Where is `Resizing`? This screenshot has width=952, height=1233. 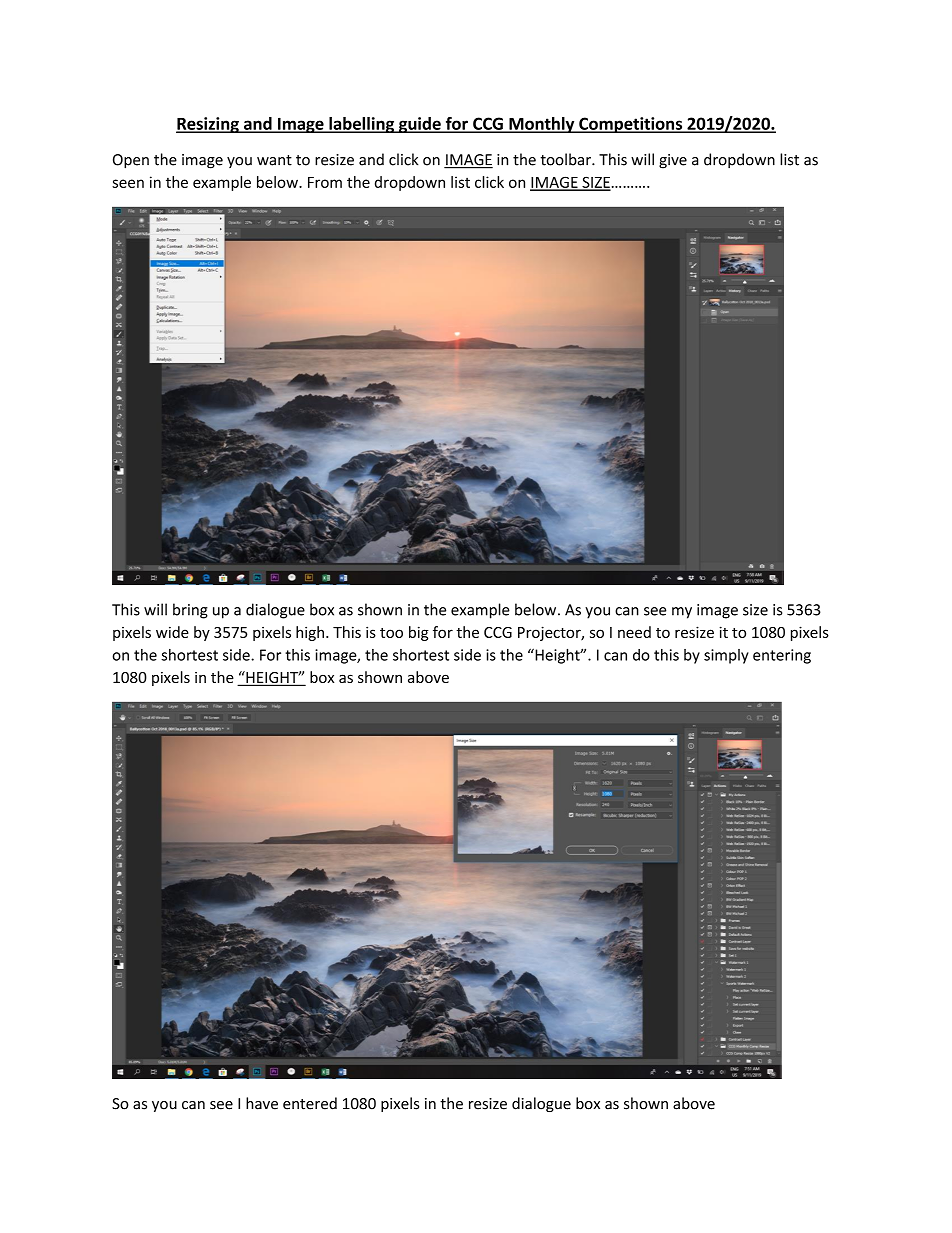 Resizing is located at coordinates (208, 125).
